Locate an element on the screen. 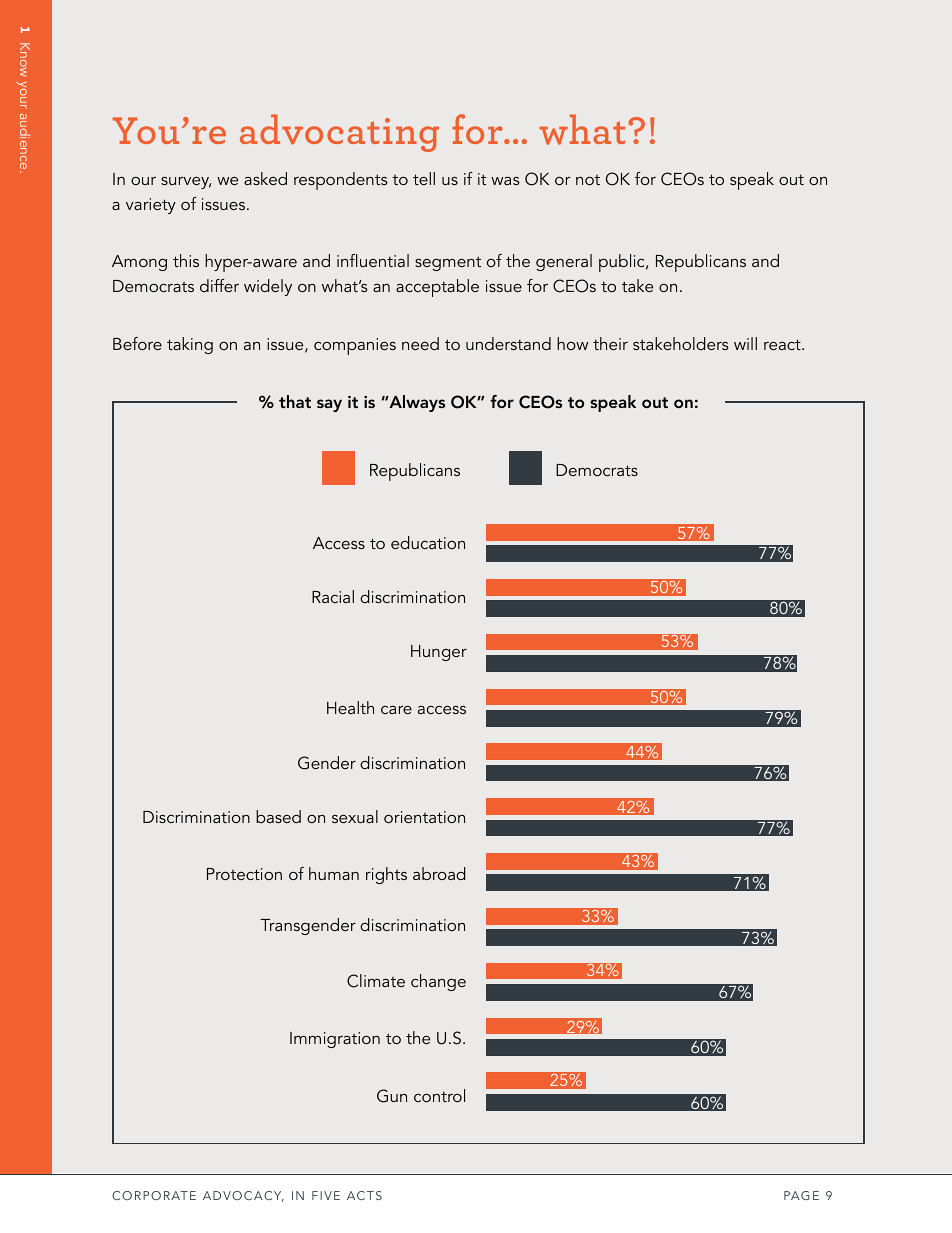 This screenshot has height=1233, width=952. not is located at coordinates (588, 180).
